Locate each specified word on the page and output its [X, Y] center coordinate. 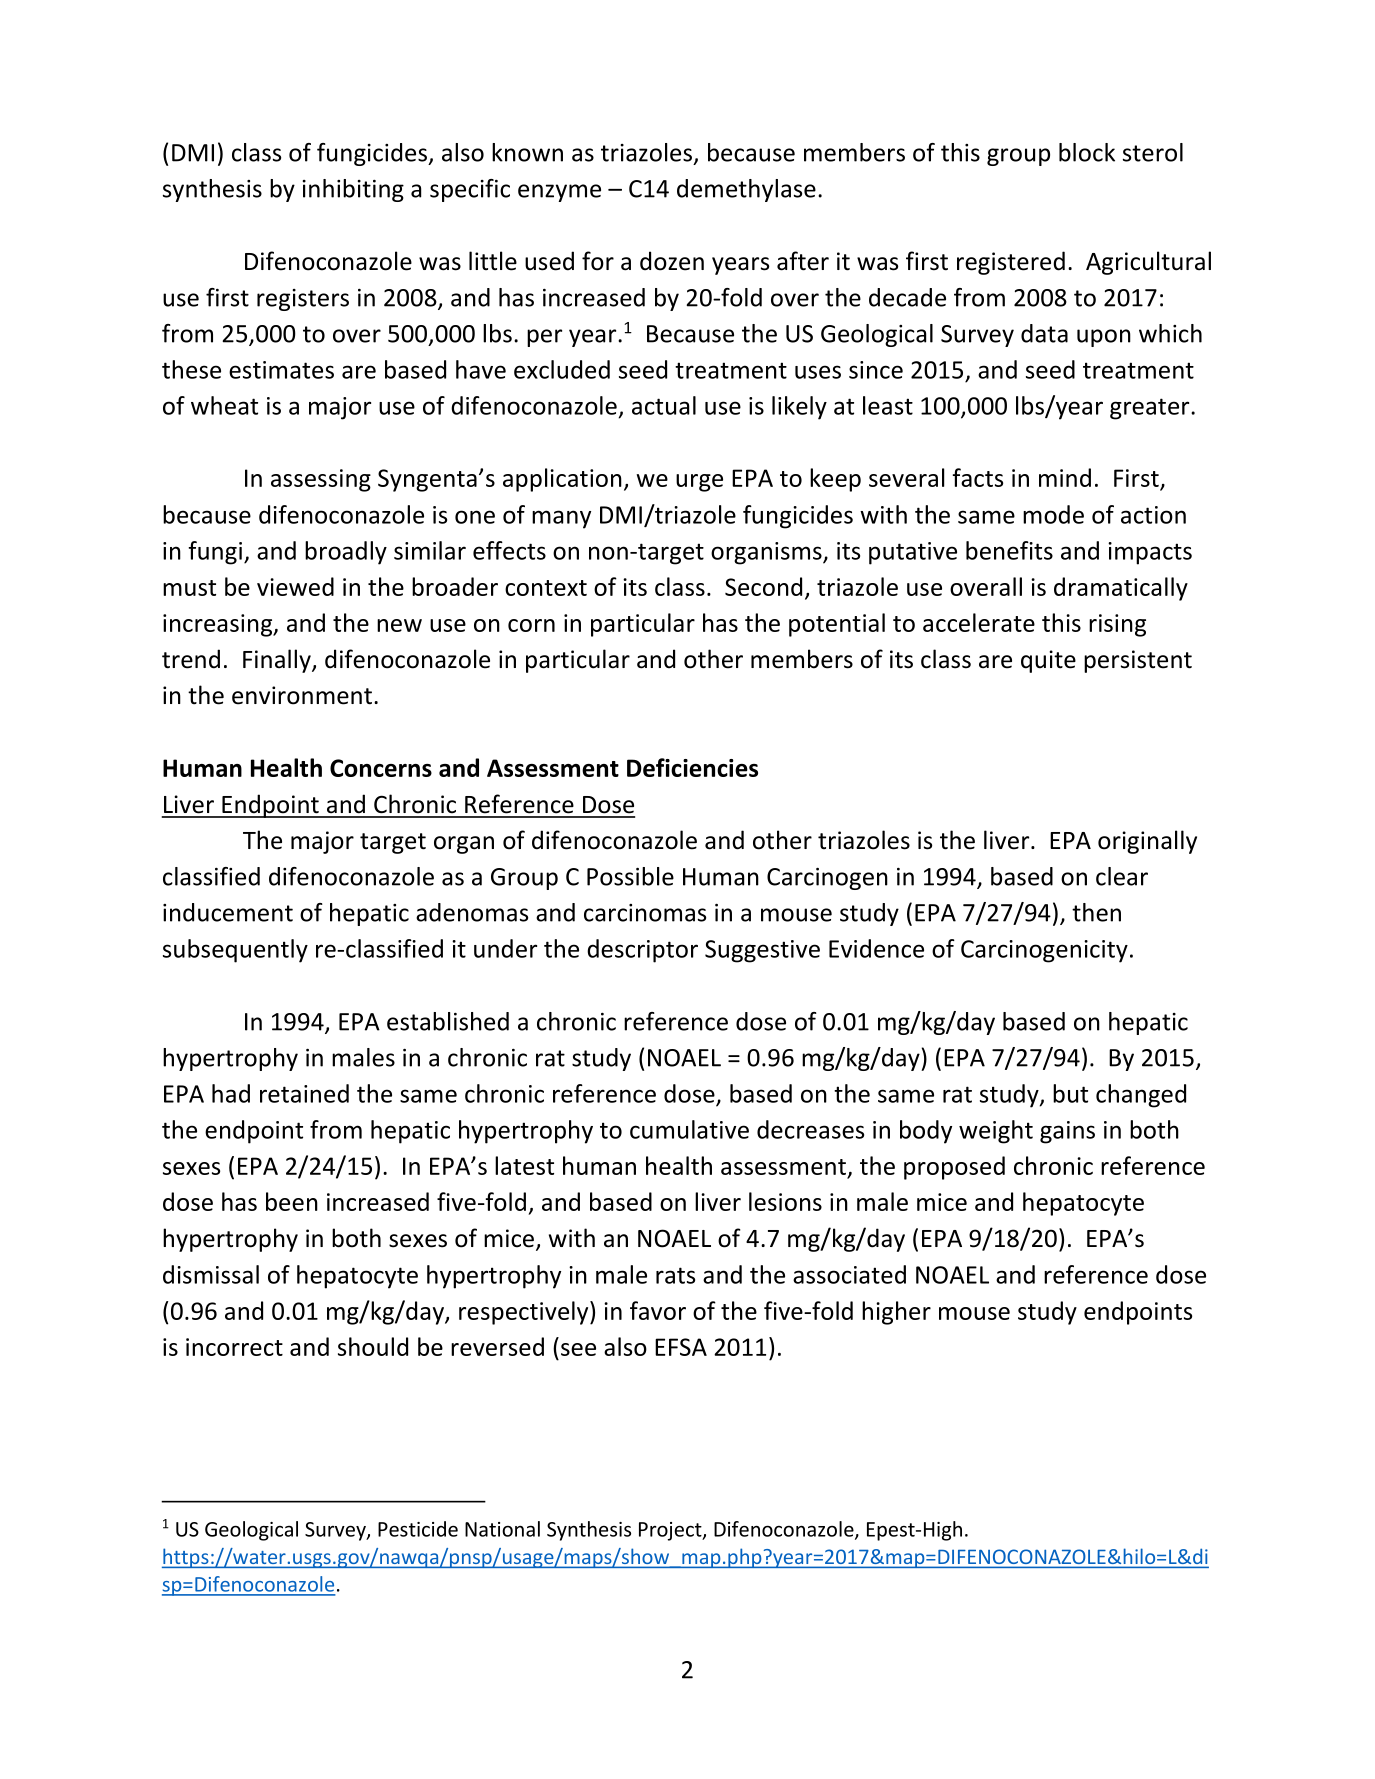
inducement [228, 912]
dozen [672, 261]
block [1087, 152]
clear [1122, 876]
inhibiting [353, 190]
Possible [630, 876]
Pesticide [418, 1529]
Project [671, 1531]
